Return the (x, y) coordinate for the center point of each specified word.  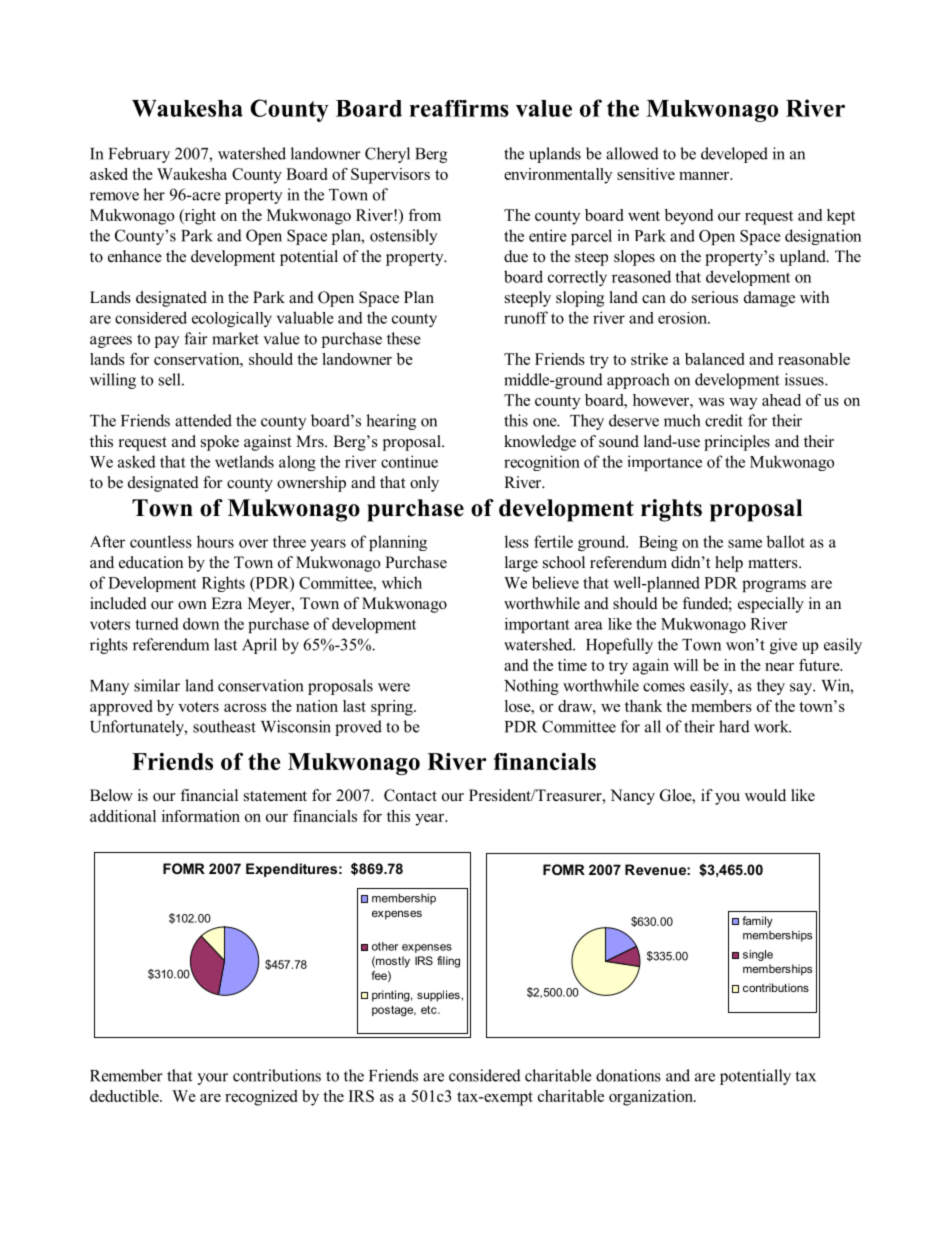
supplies (439, 996)
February (139, 155)
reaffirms (459, 108)
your (212, 1079)
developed (734, 155)
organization (652, 1098)
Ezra (226, 603)
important (537, 625)
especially (771, 605)
